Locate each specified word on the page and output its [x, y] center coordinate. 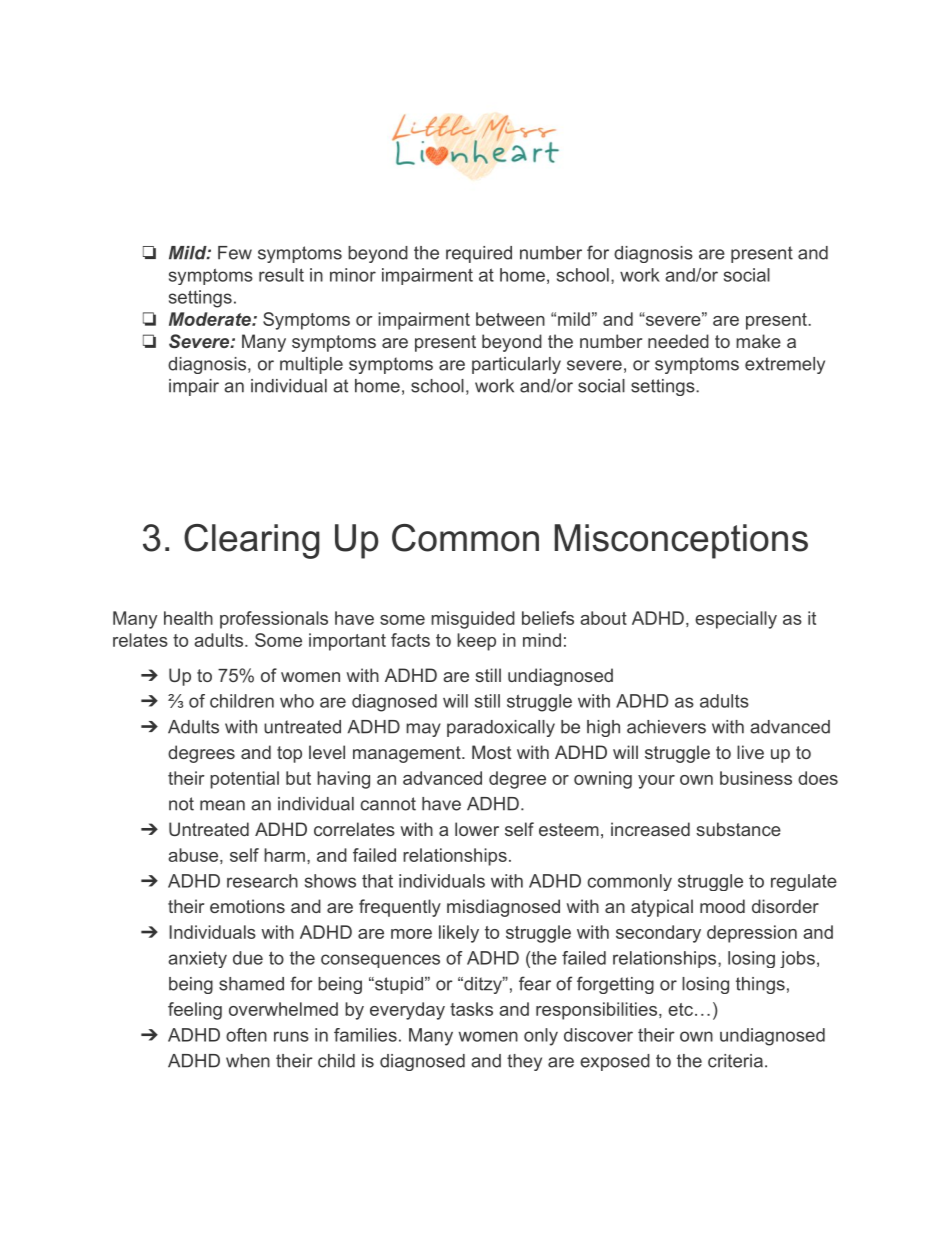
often [246, 1035]
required [479, 254]
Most [491, 752]
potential [244, 780]
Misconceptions [681, 541]
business [756, 778]
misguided [473, 620]
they [524, 1062]
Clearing [252, 541]
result [281, 275]
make [758, 341]
